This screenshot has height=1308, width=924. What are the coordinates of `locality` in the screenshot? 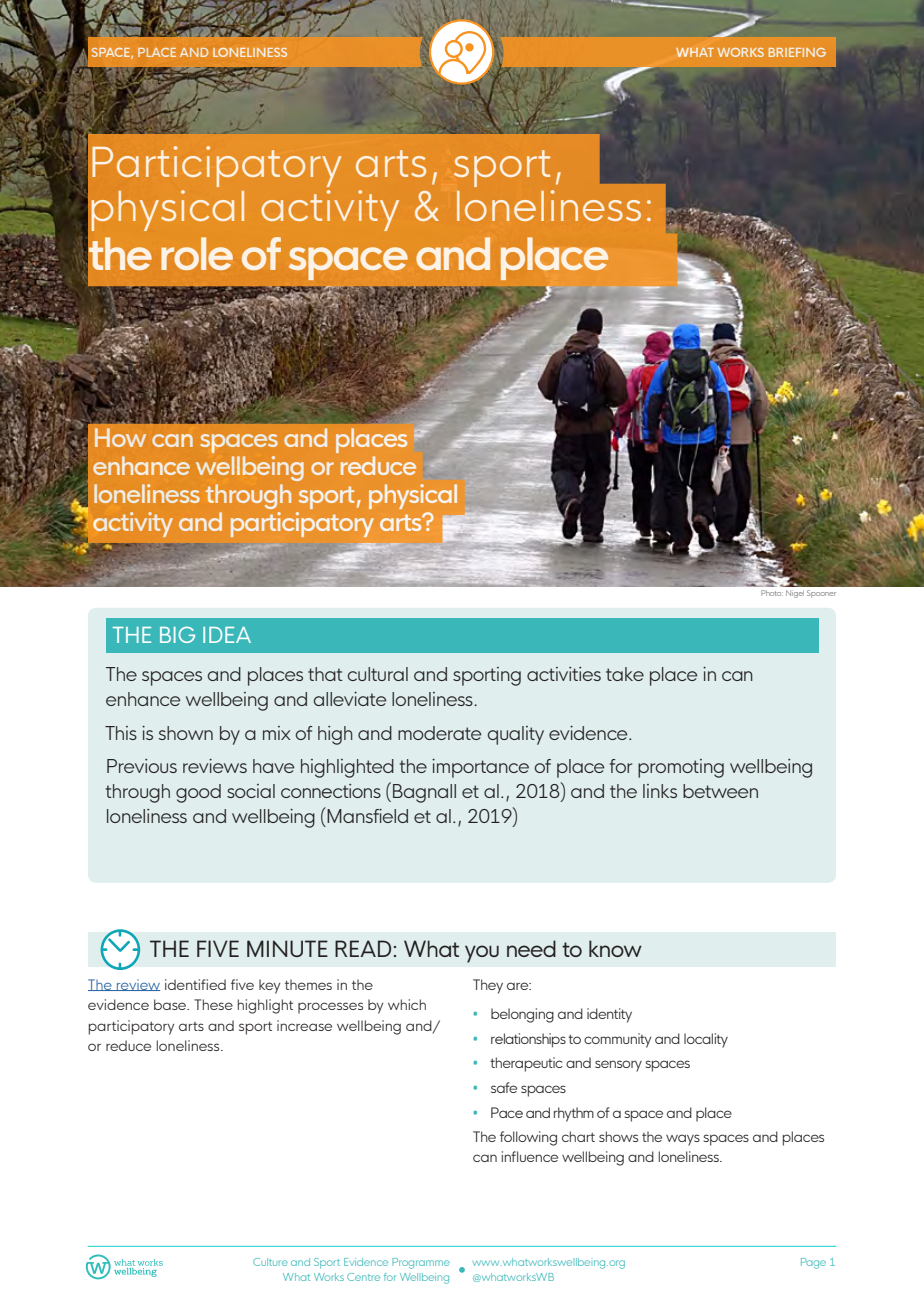 It's located at (706, 1040).
